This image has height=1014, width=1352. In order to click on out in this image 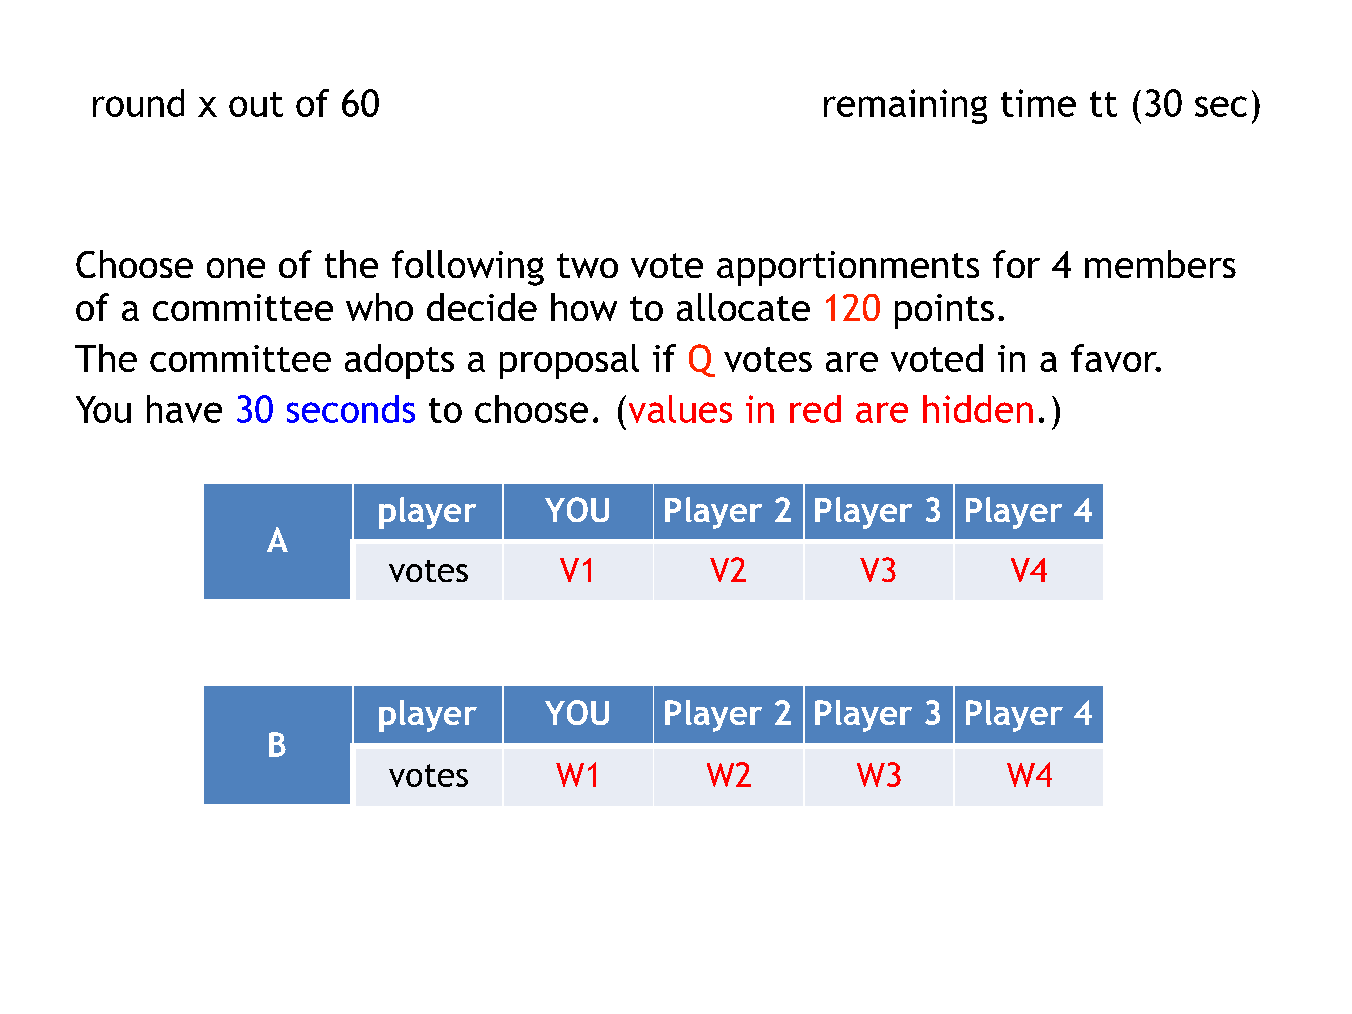, I will do `click(256, 104)`.
